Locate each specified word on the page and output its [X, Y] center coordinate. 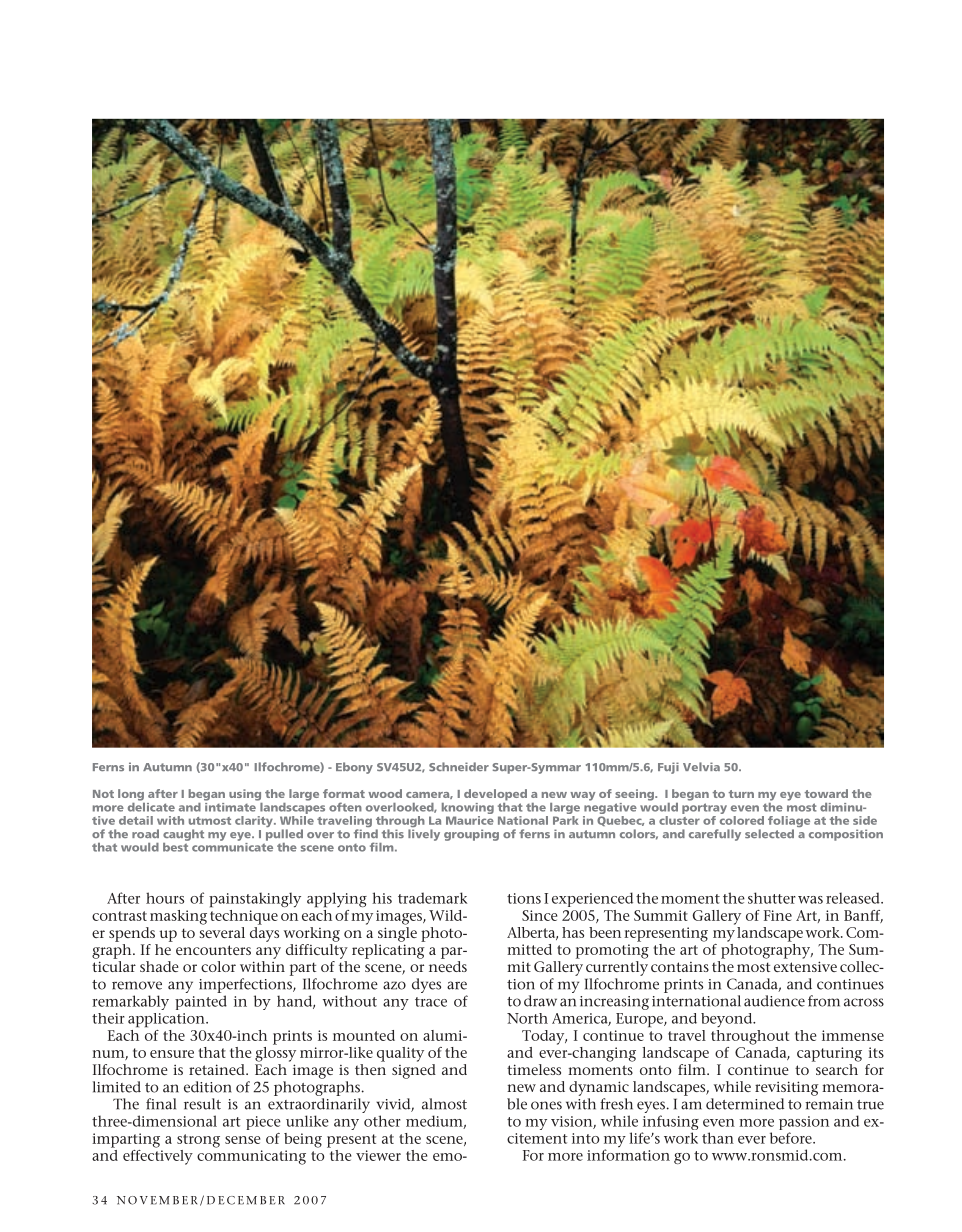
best [176, 846]
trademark [432, 898]
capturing [829, 1054]
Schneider [459, 766]
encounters [213, 950]
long [131, 795]
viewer [378, 1155]
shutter [772, 898]
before [792, 1138]
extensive [805, 966]
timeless [534, 1069]
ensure [172, 1054]
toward [826, 793]
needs [448, 966]
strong [198, 1141]
